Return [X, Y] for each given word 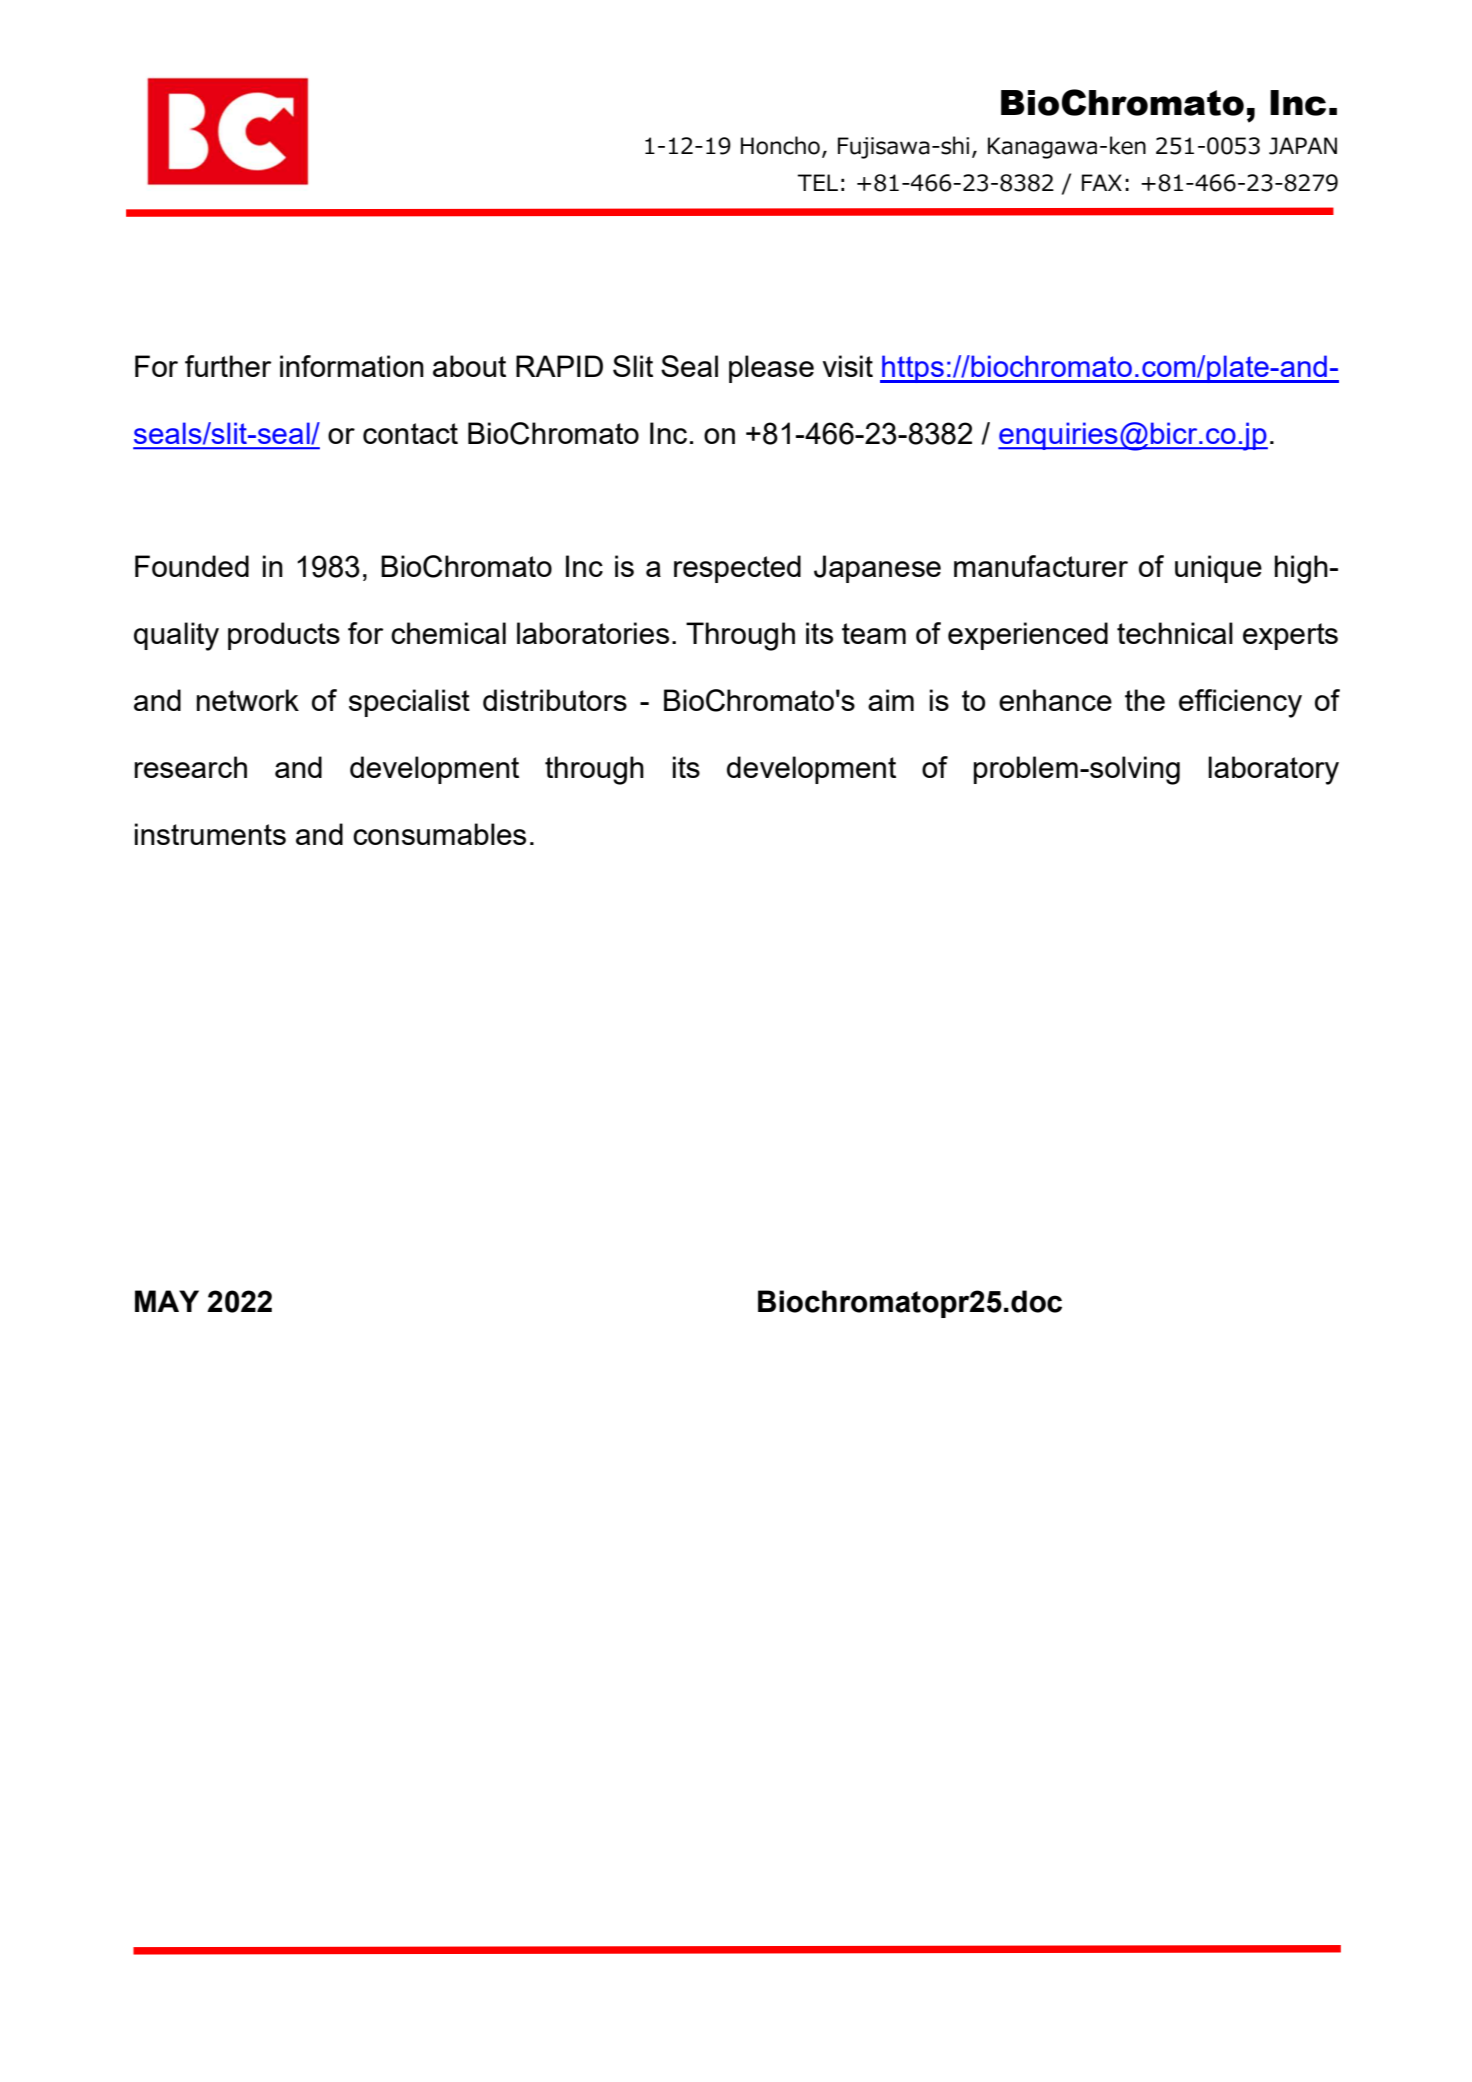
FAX [1102, 182]
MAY [167, 1301]
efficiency [1240, 703]
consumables [439, 834]
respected [737, 569]
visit [847, 366]
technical [1175, 633]
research [190, 767]
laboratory [1273, 770]
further [228, 366]
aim [891, 700]
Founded [192, 566]
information [352, 366]
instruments [210, 834]
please [771, 369]
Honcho [780, 145]
